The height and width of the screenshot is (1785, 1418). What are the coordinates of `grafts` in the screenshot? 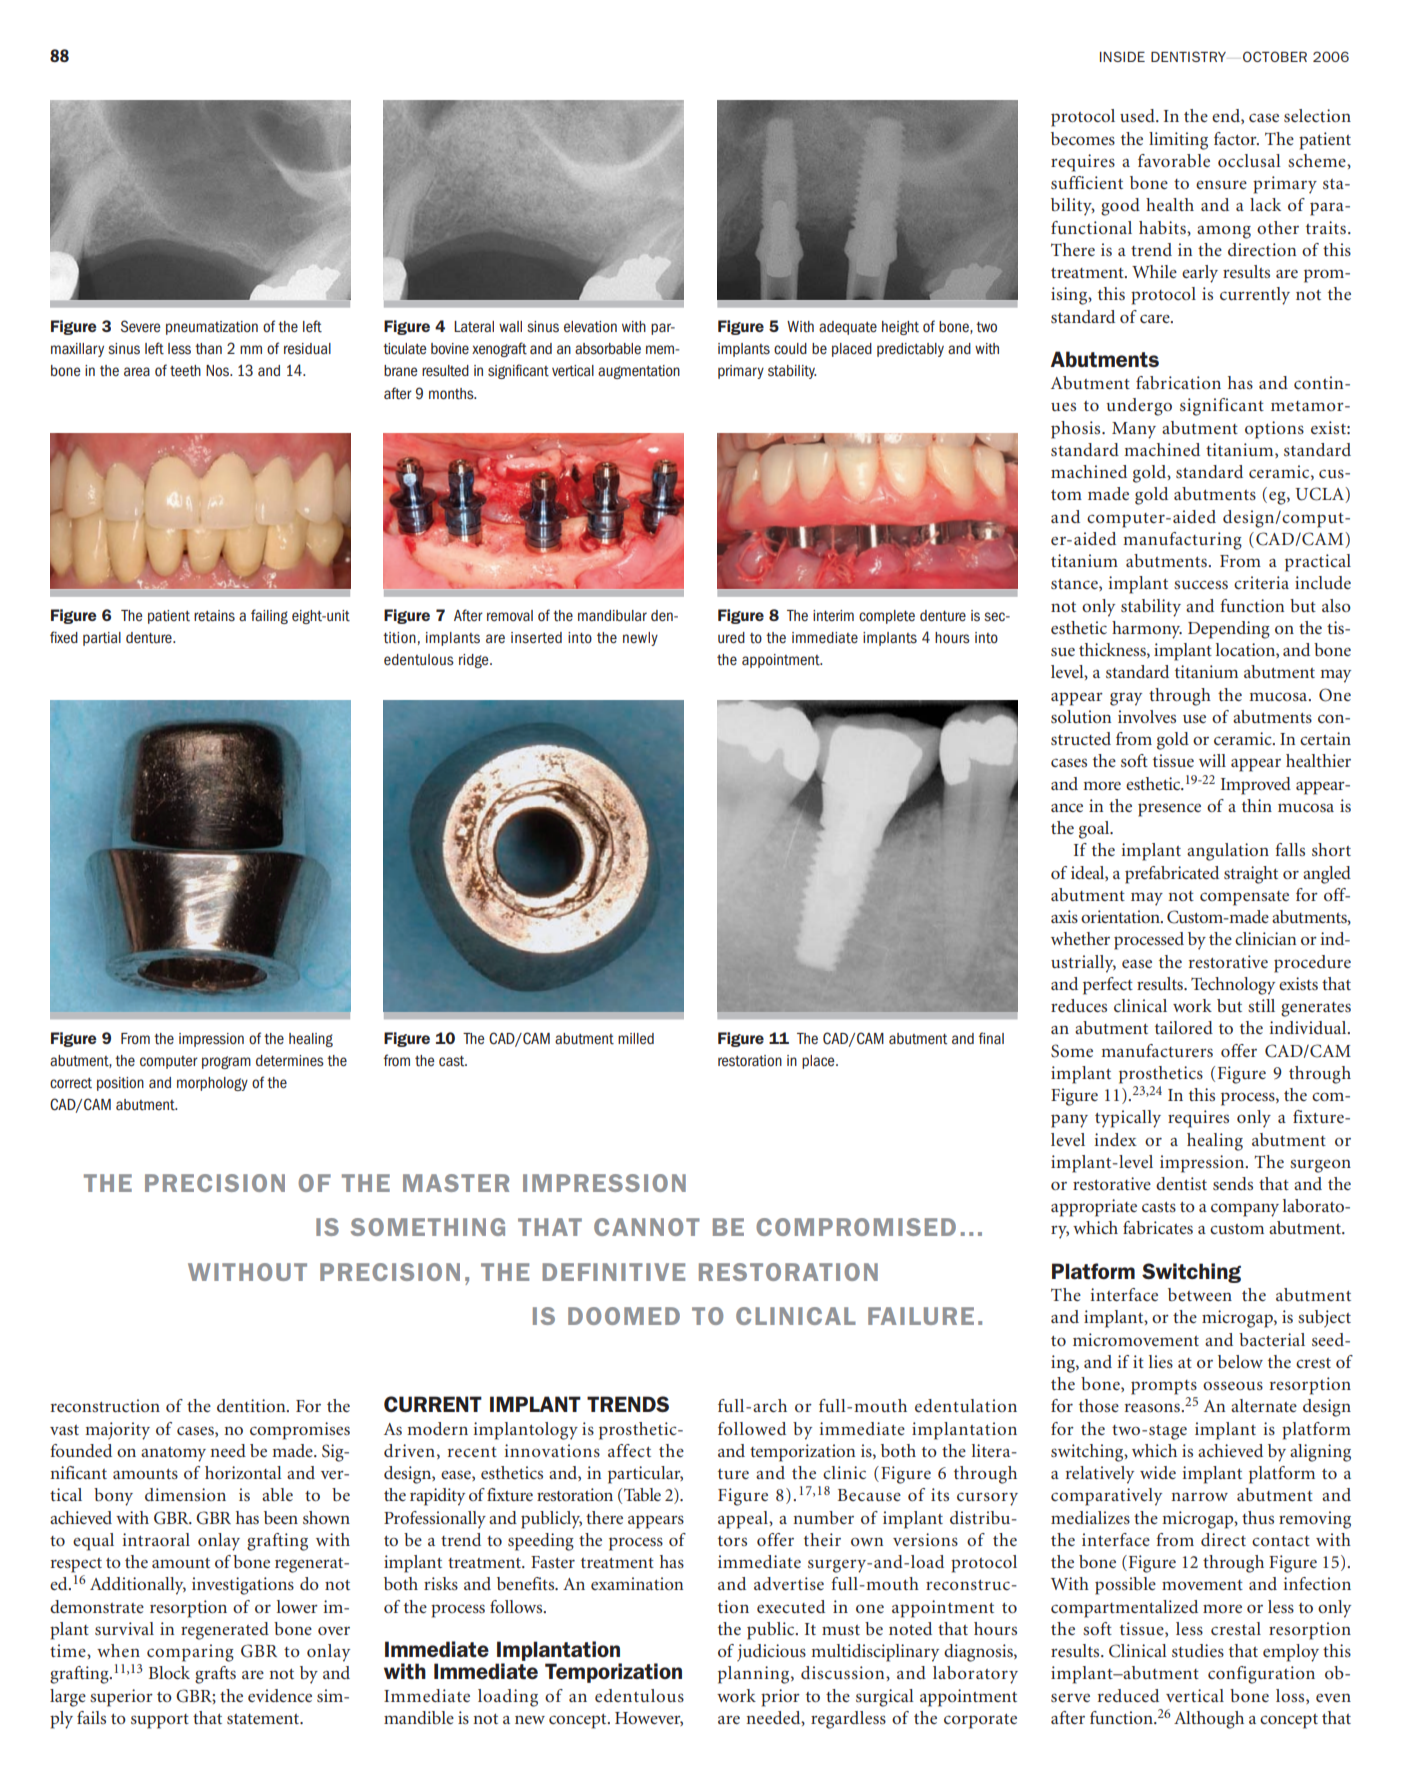 It's located at (215, 1675).
